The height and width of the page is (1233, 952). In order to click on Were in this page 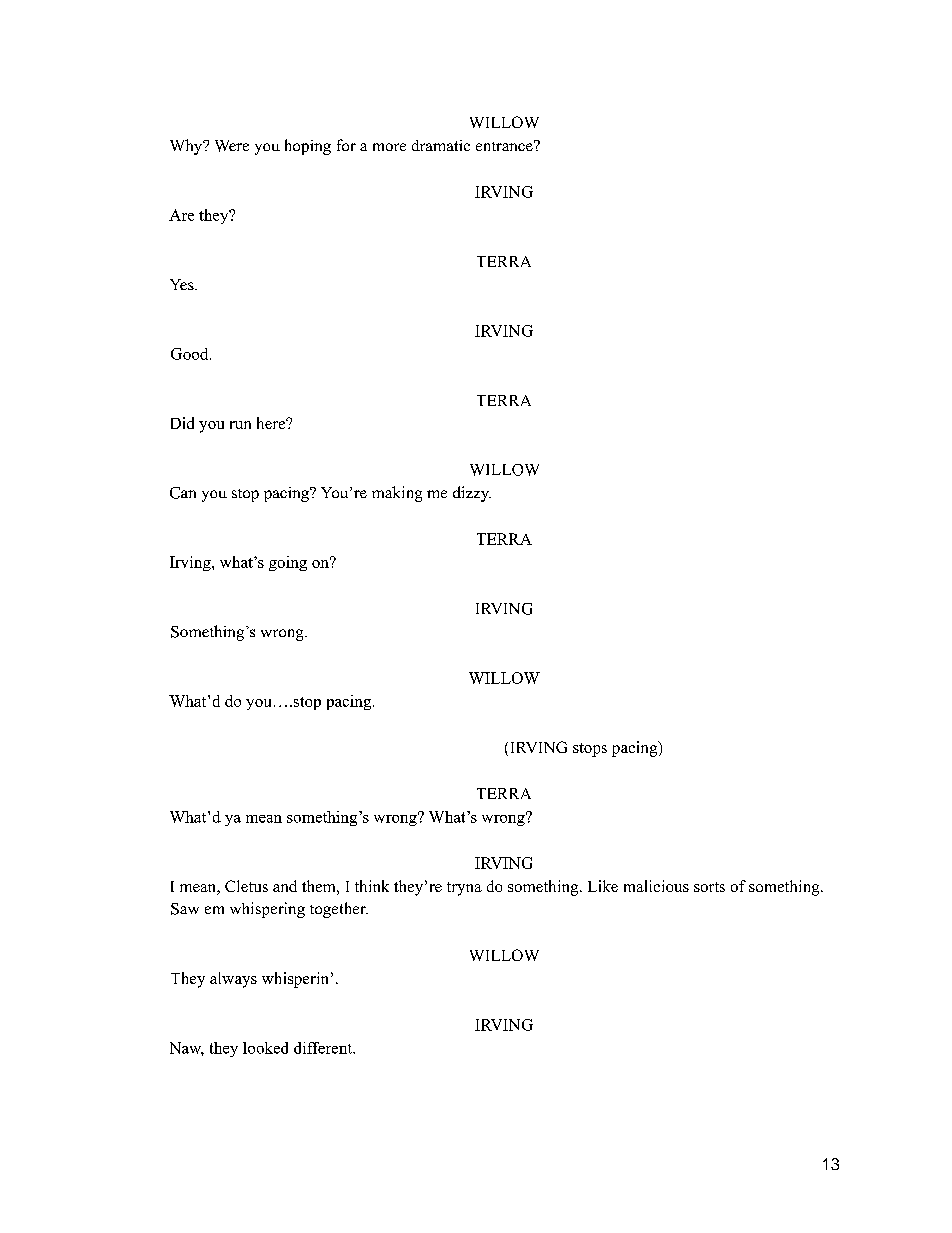, I will do `click(232, 146)`.
